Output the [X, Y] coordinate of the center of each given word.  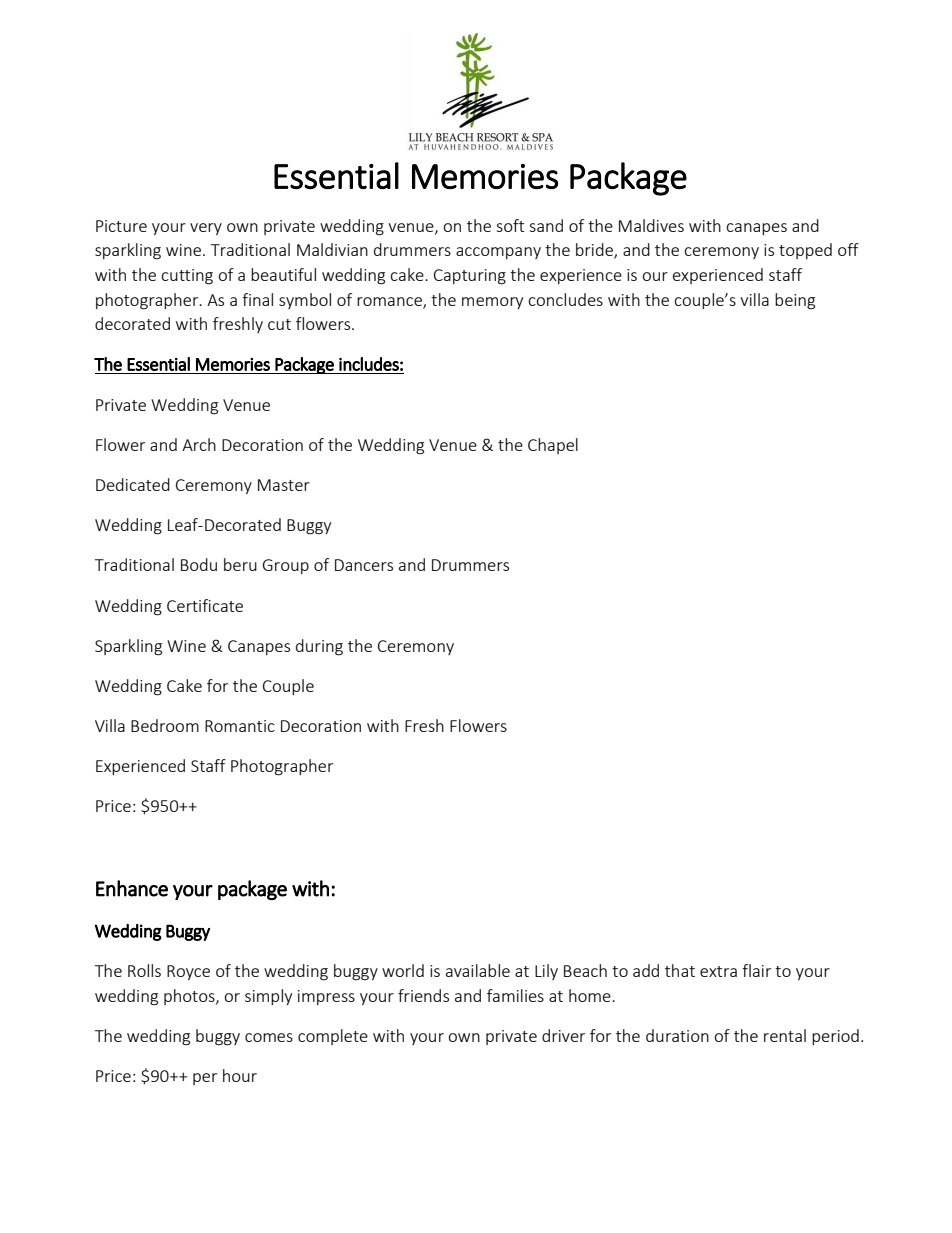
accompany [498, 253]
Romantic [240, 726]
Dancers [364, 565]
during [319, 647]
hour [240, 1075]
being [795, 301]
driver [563, 1035]
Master [284, 485]
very [206, 229]
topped [805, 251]
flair [756, 970]
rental [785, 1035]
